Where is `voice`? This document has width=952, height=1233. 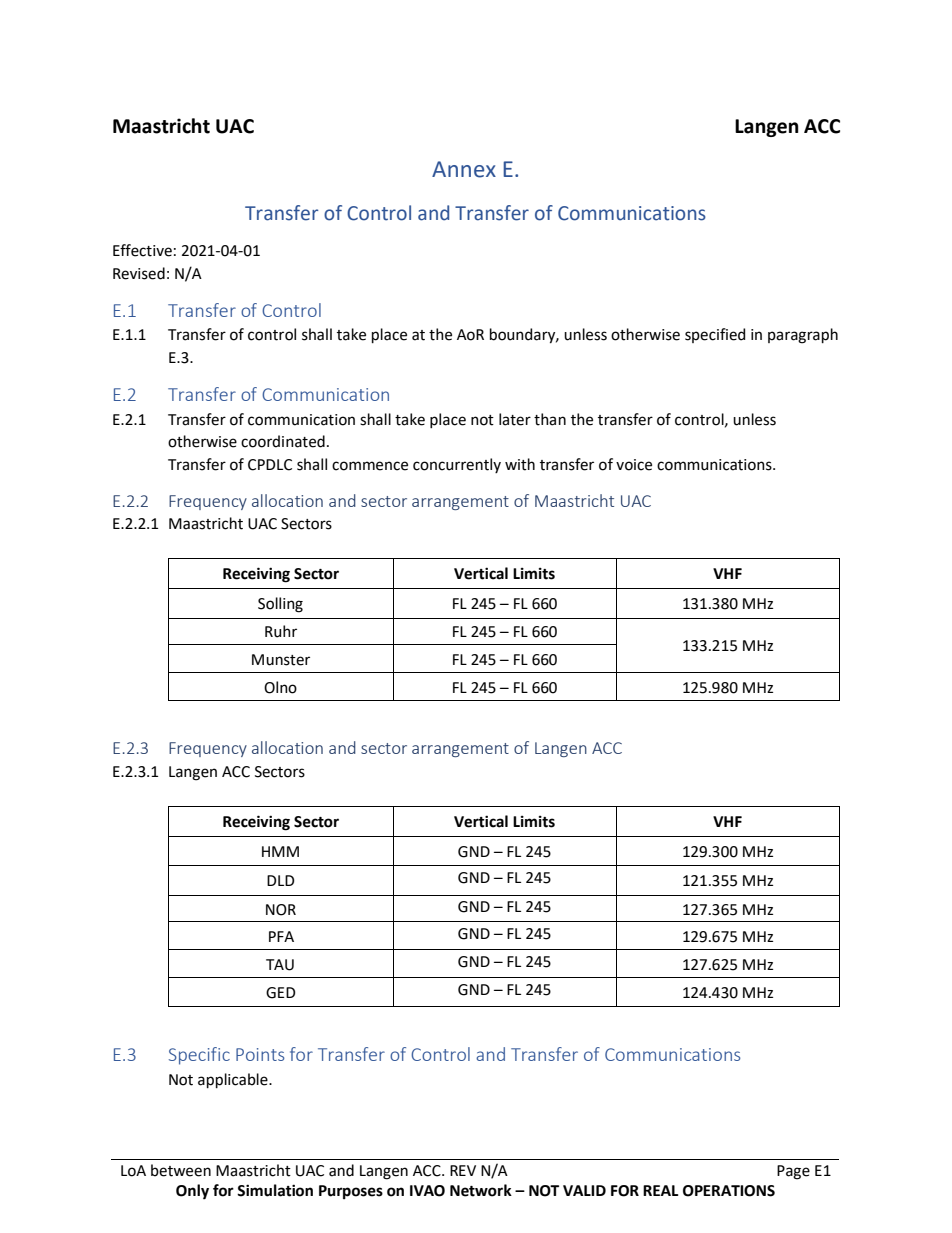
voice is located at coordinates (634, 465).
